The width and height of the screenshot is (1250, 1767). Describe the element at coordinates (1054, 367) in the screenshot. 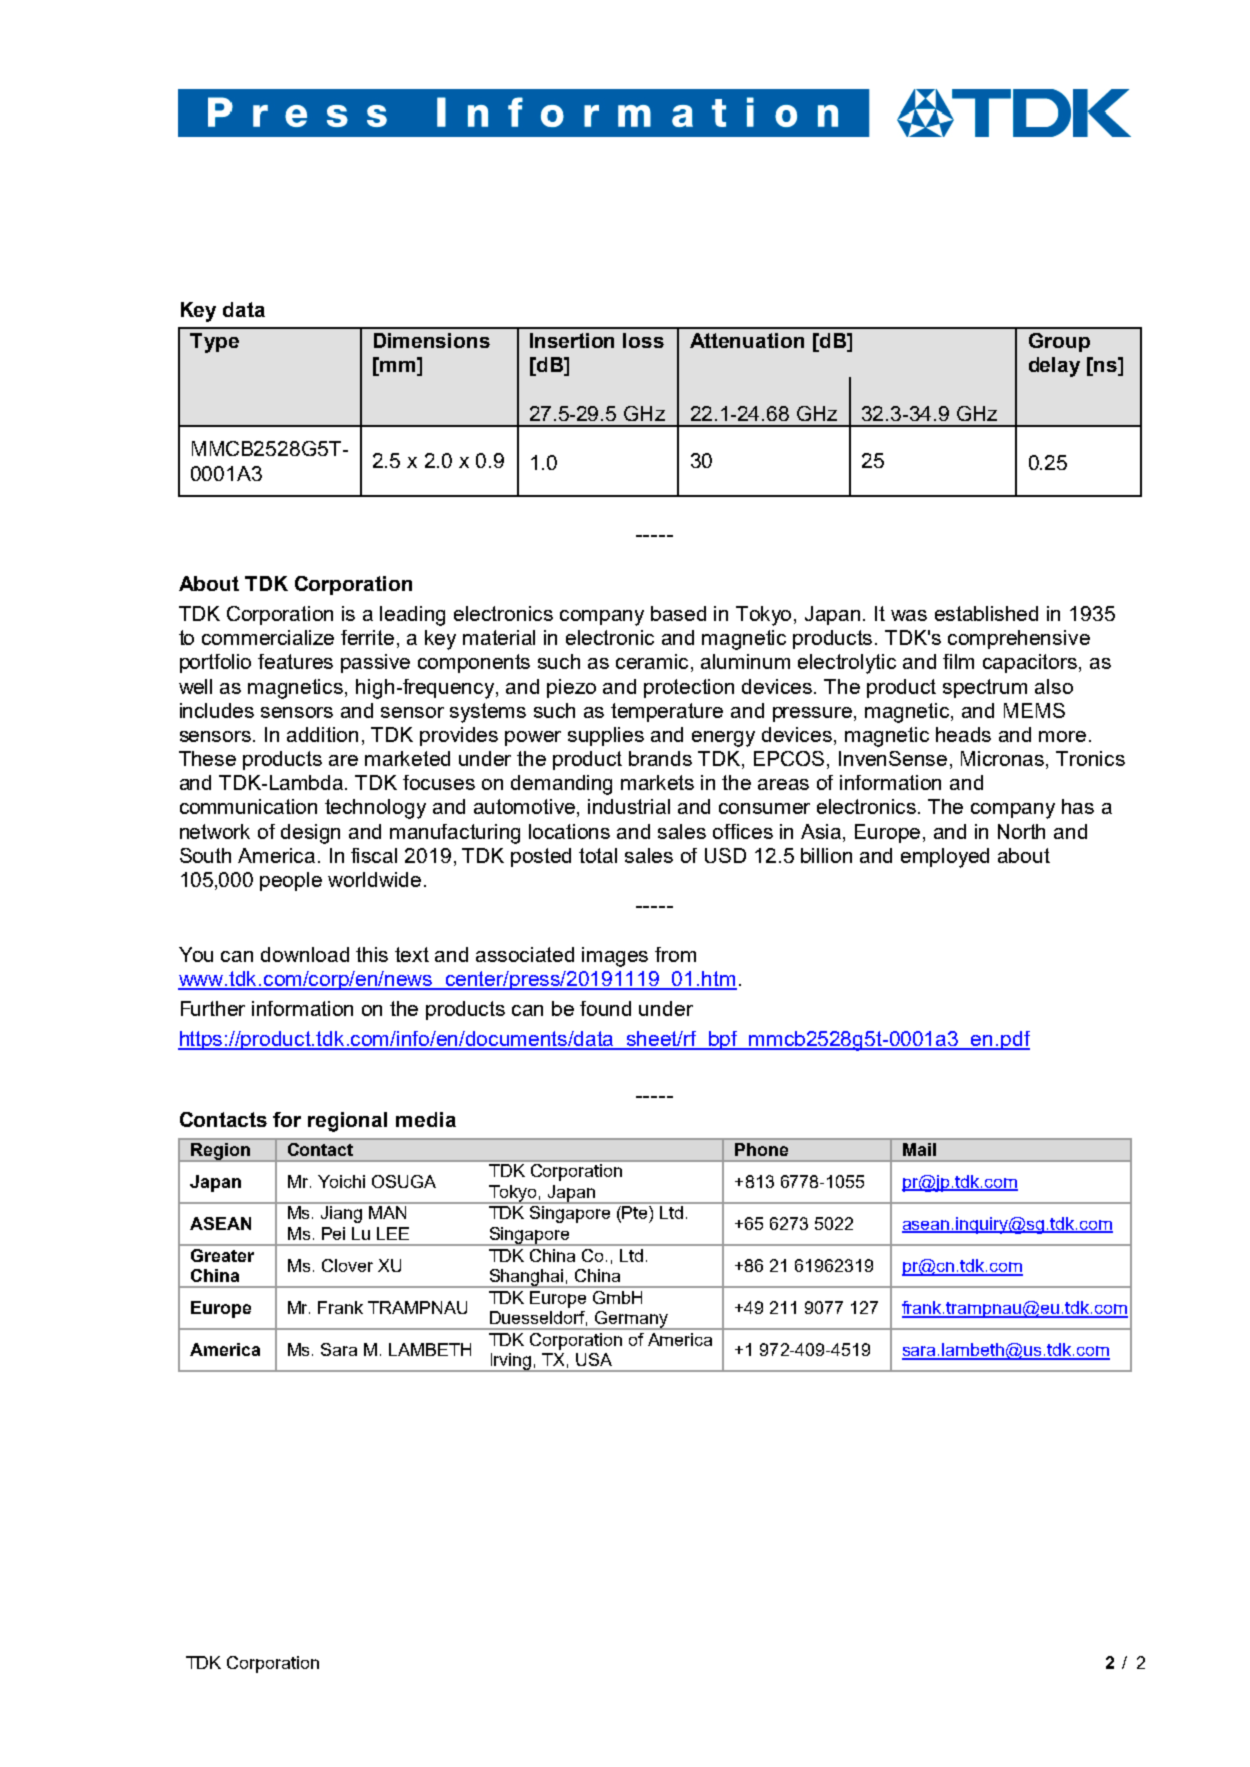

I see `delay` at that location.
